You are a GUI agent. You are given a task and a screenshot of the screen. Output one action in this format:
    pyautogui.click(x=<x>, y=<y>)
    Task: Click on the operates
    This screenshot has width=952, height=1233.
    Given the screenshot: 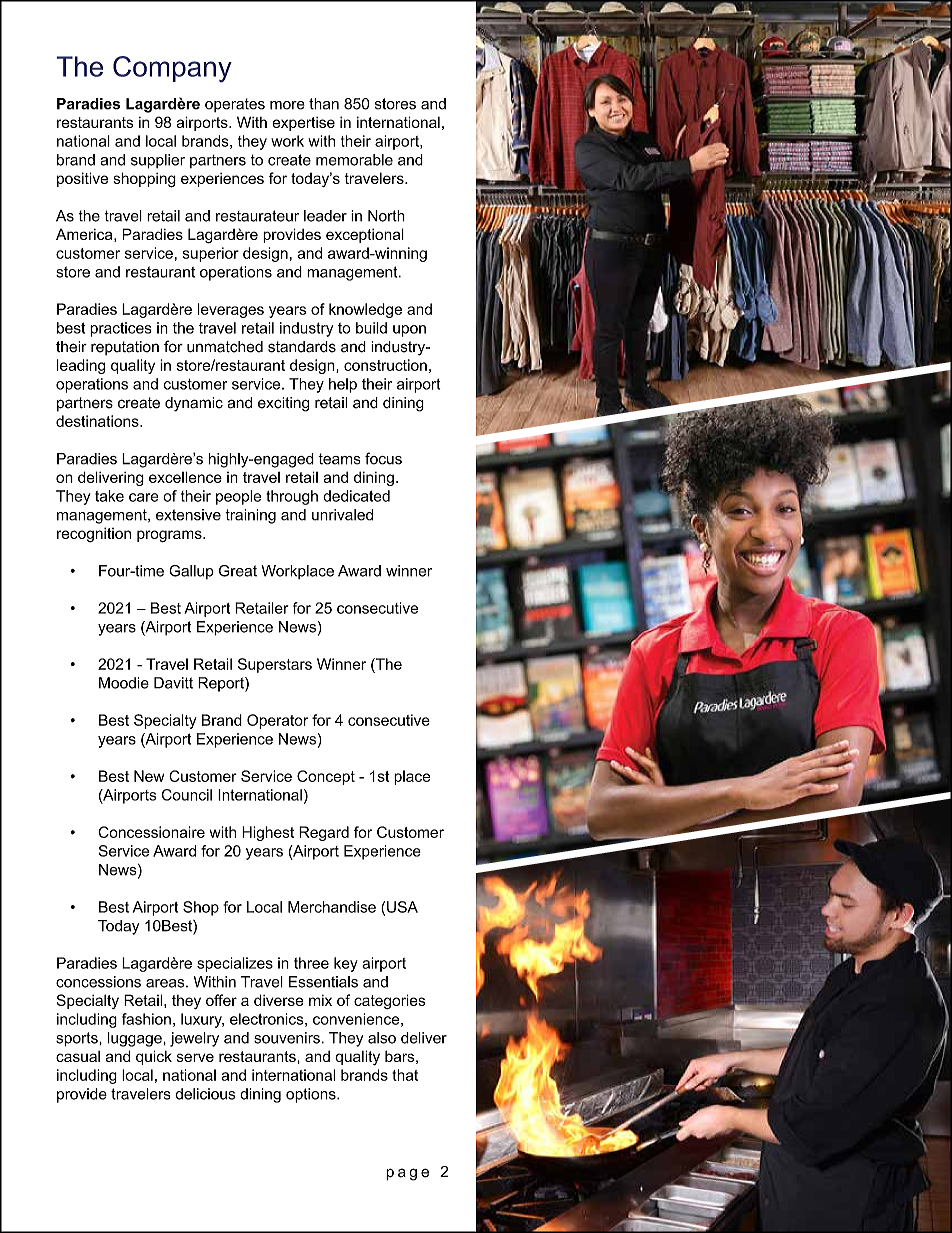 What is the action you would take?
    pyautogui.click(x=235, y=105)
